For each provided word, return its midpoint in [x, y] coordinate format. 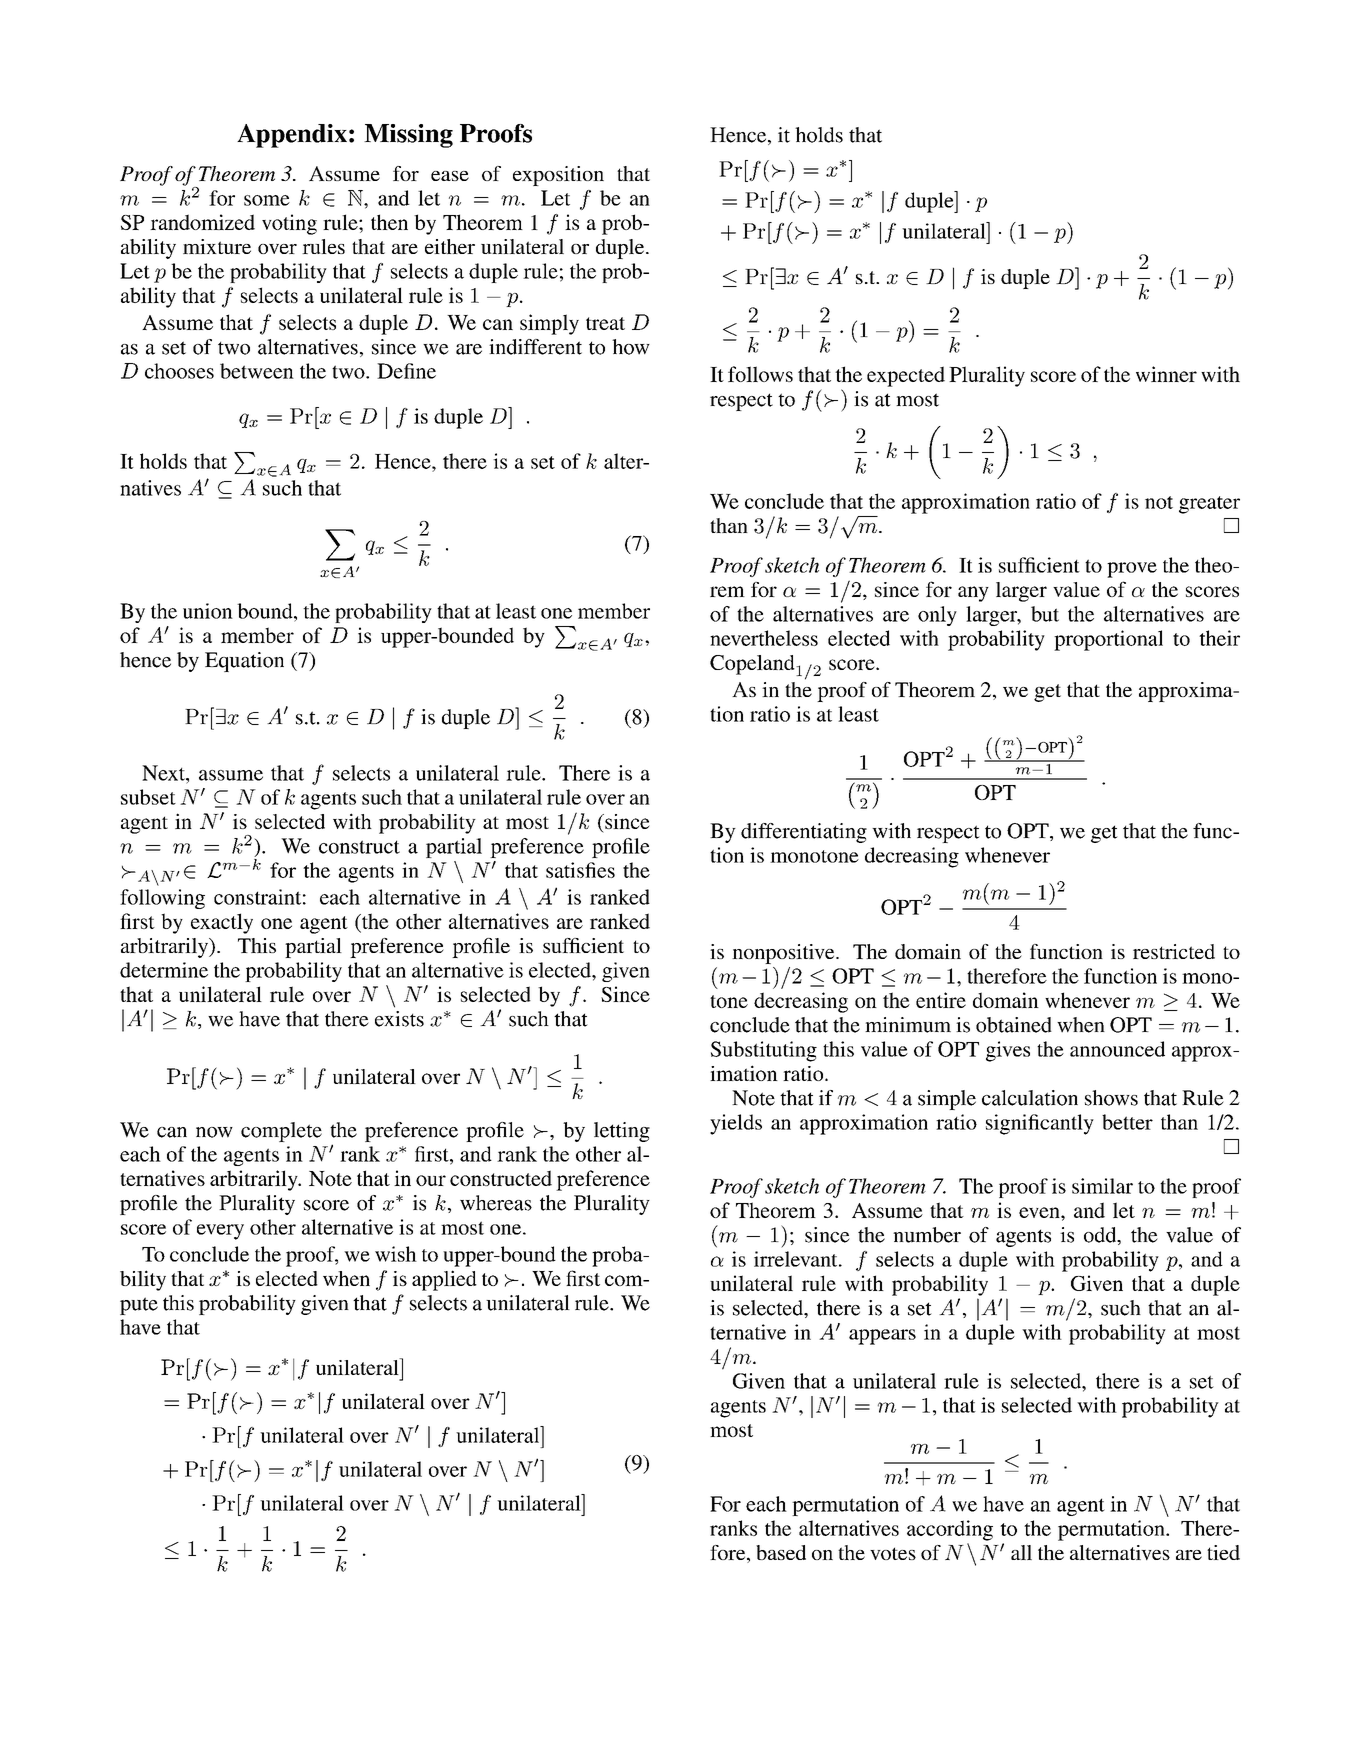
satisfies [580, 870]
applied [444, 1280]
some [267, 200]
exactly [222, 923]
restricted [1174, 951]
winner [1166, 374]
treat [605, 323]
